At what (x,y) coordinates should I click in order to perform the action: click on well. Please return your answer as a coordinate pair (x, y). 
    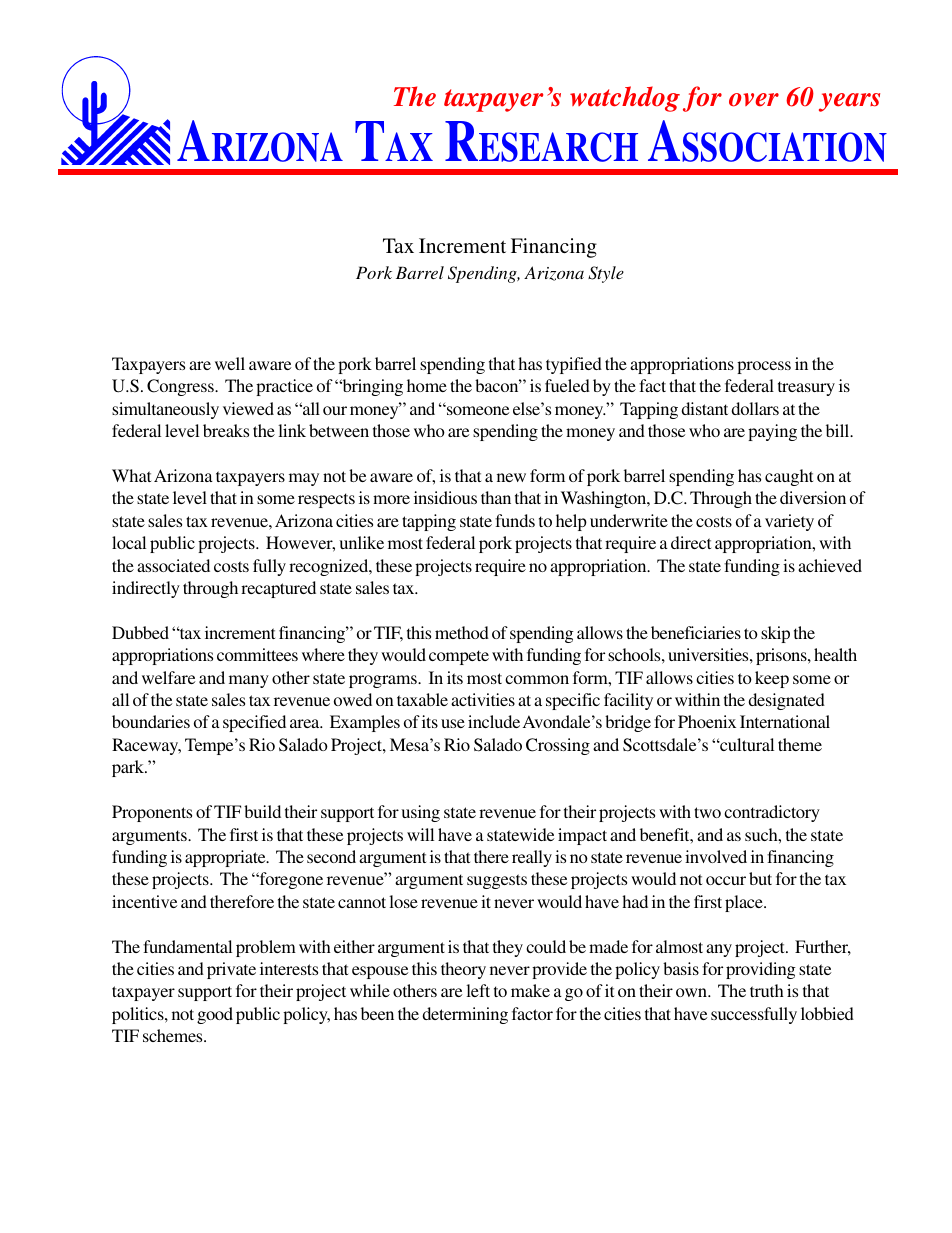
    Looking at the image, I should click on (230, 363).
